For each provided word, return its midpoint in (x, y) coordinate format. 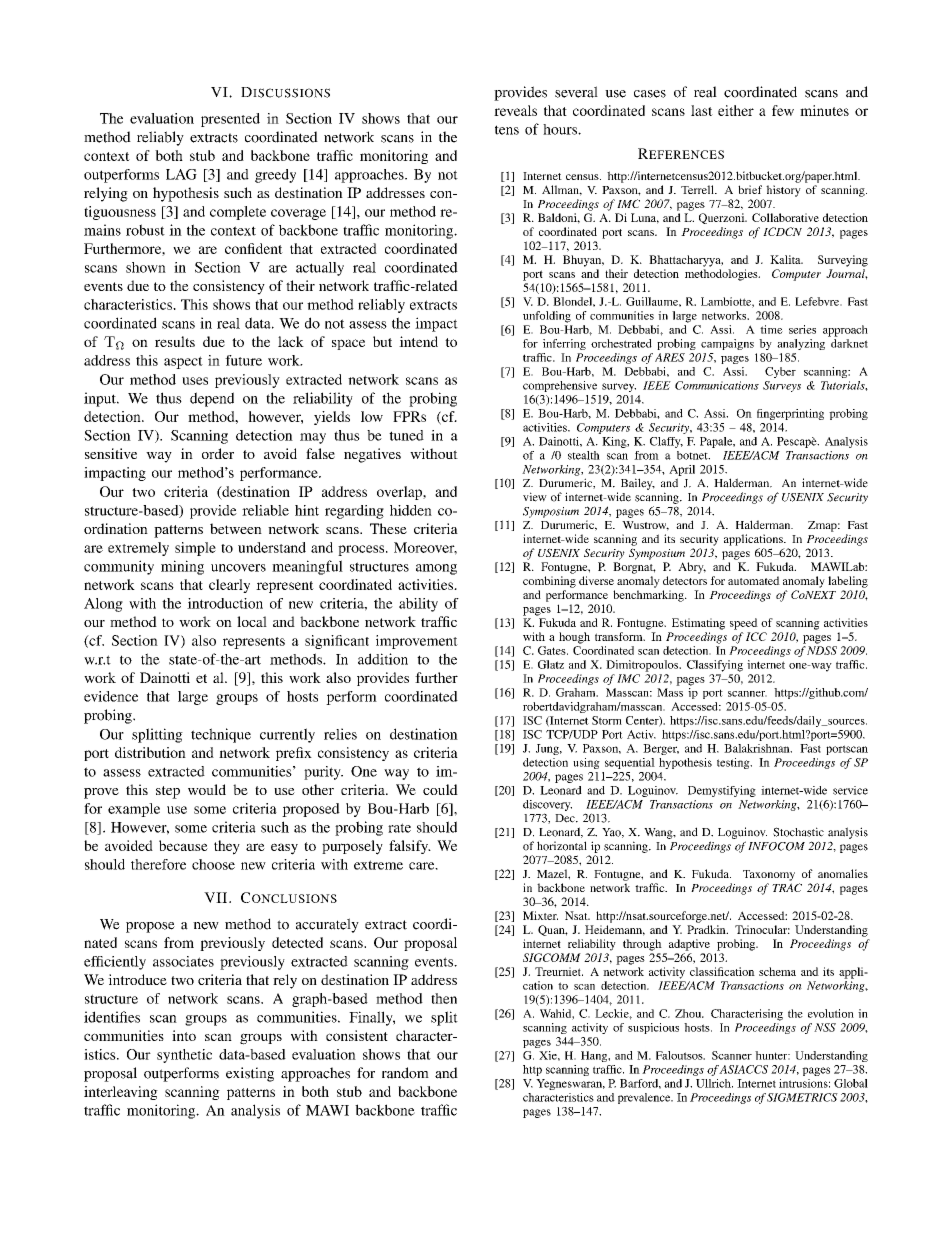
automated (754, 580)
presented (230, 120)
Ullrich (714, 1083)
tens (507, 130)
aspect (183, 362)
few (783, 110)
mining (182, 567)
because (183, 845)
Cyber (780, 372)
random (405, 1073)
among (436, 569)
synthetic (184, 1056)
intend (418, 341)
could (440, 789)
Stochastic (798, 832)
